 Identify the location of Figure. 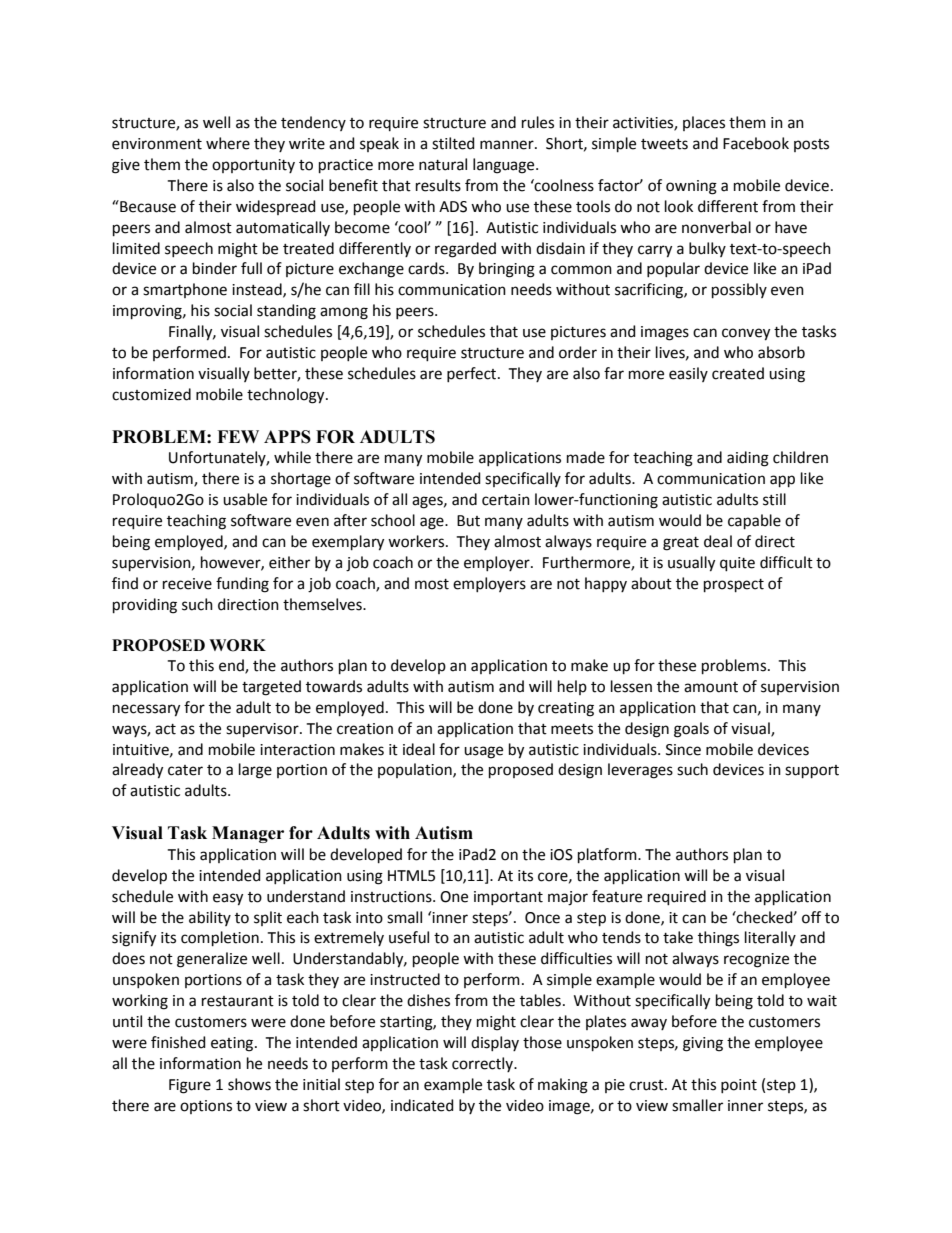
(190, 1086).
